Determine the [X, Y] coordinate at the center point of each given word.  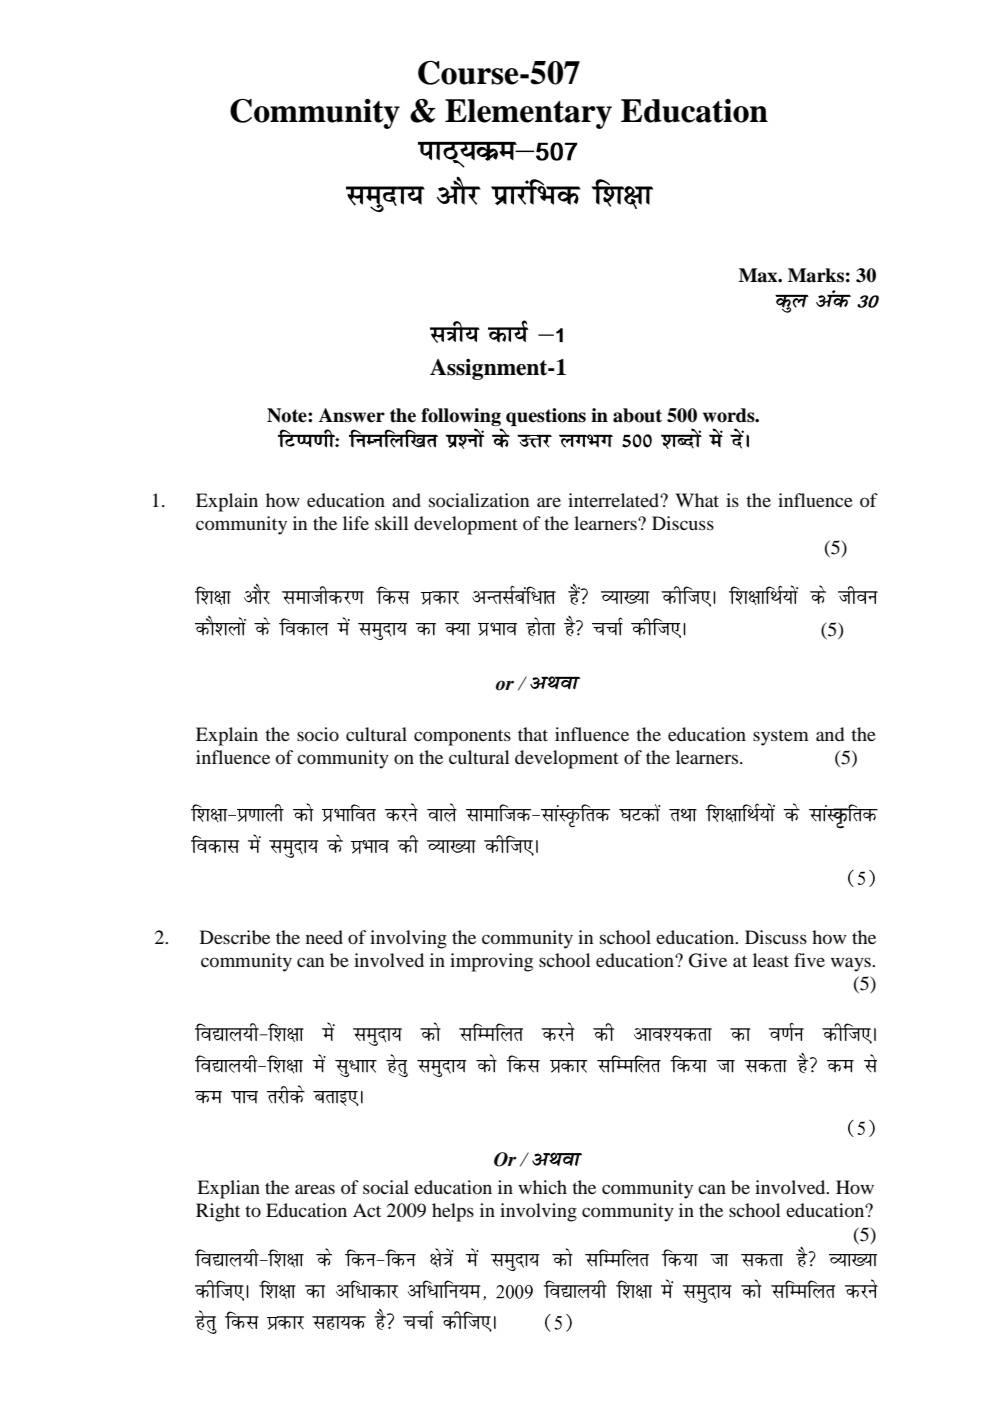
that [533, 734]
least [771, 960]
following [461, 418]
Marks [816, 275]
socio [318, 734]
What [697, 500]
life [356, 523]
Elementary [528, 114]
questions [546, 417]
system [781, 738]
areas [315, 1189]
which [542, 1187]
